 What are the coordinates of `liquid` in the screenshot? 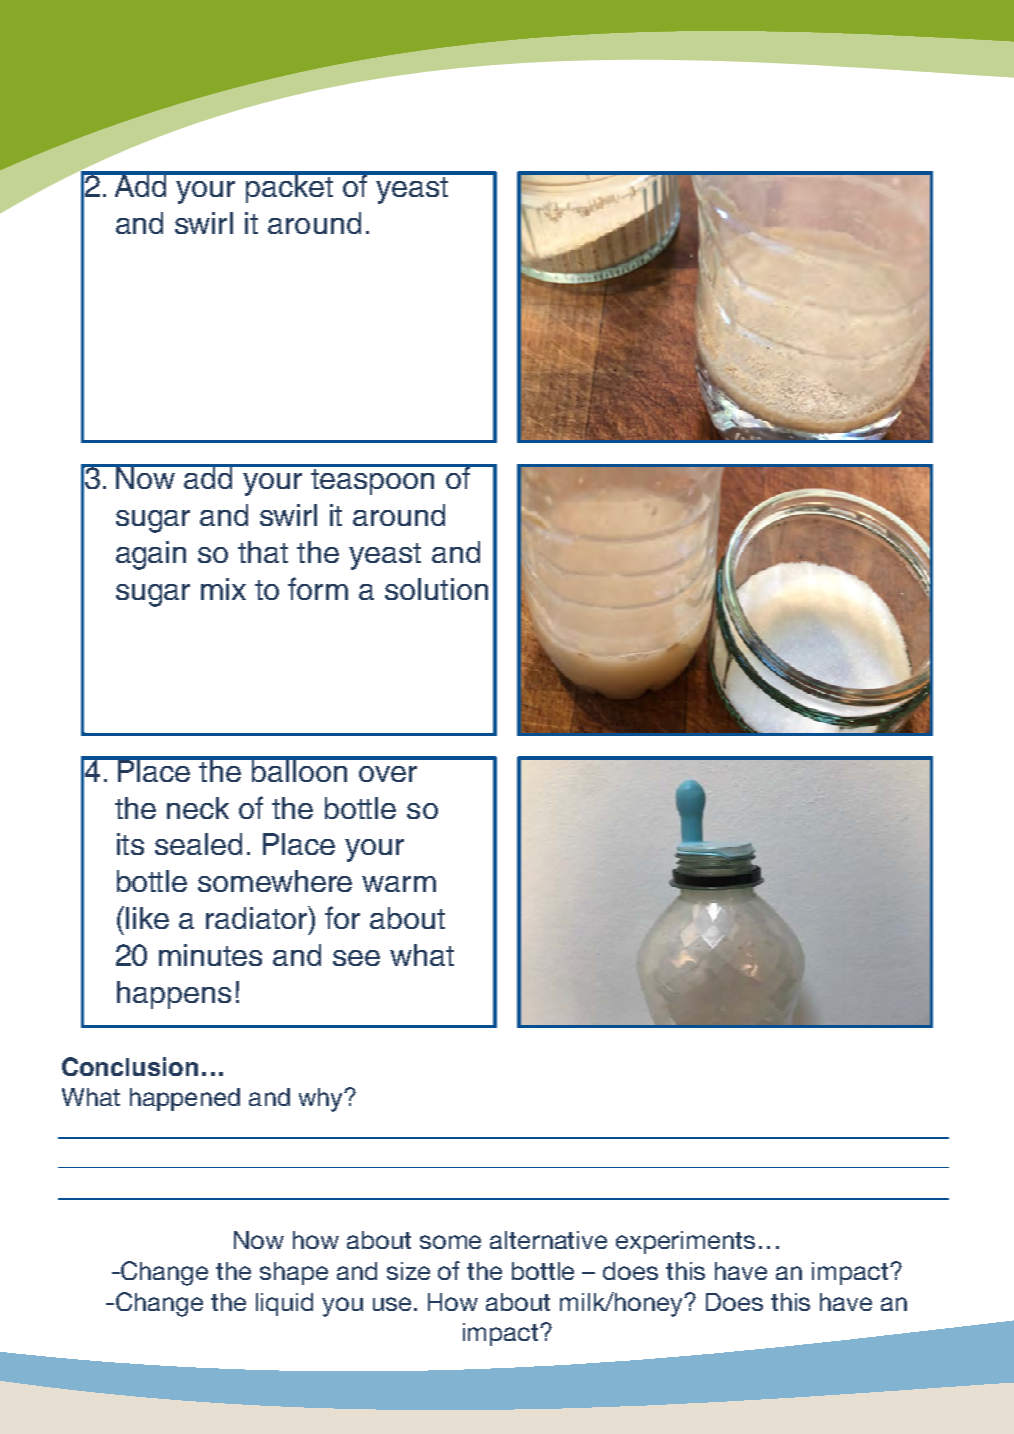 It's located at (284, 1304).
